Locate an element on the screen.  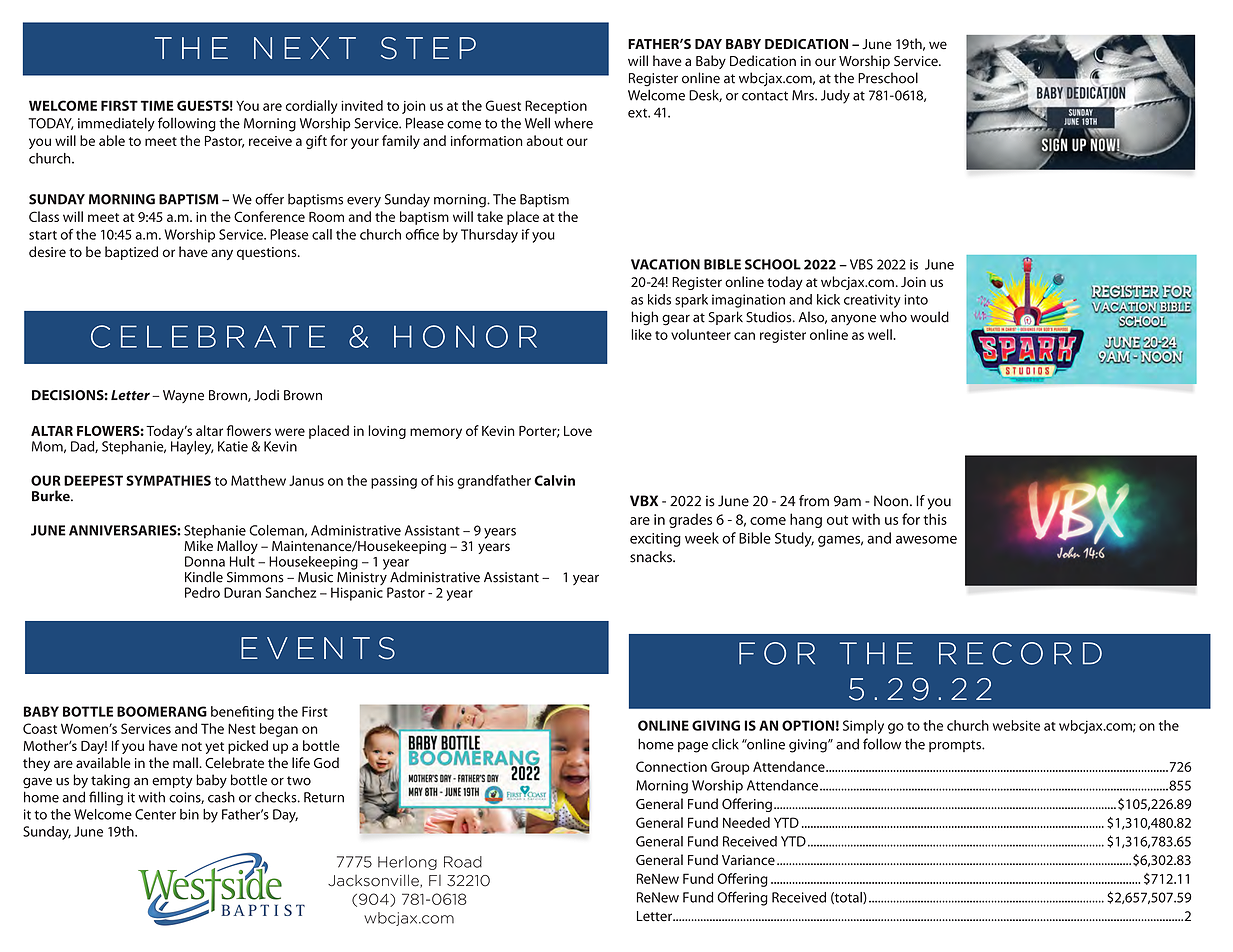
Reception is located at coordinates (556, 107).
